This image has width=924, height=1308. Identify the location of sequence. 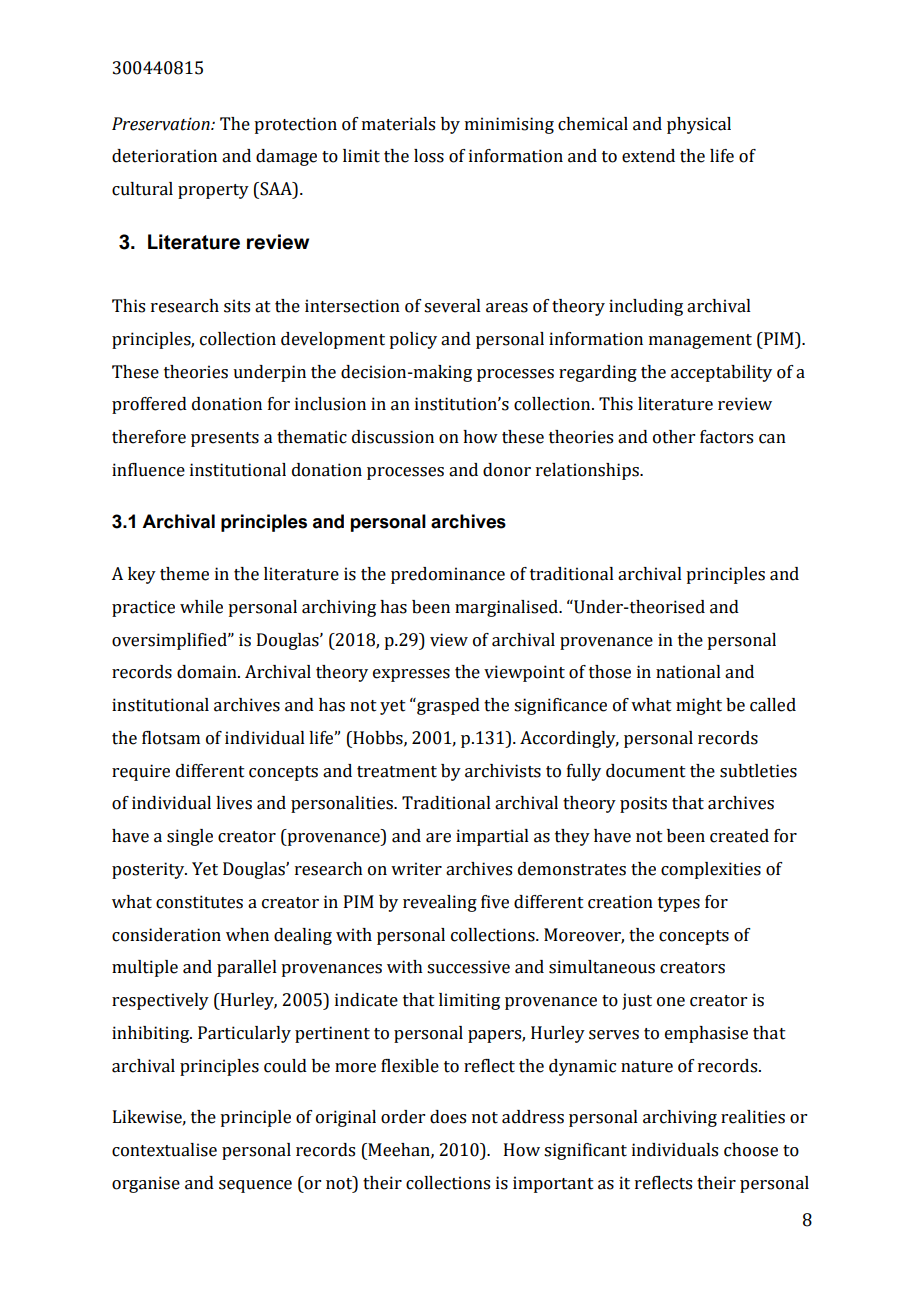
(255, 1186).
